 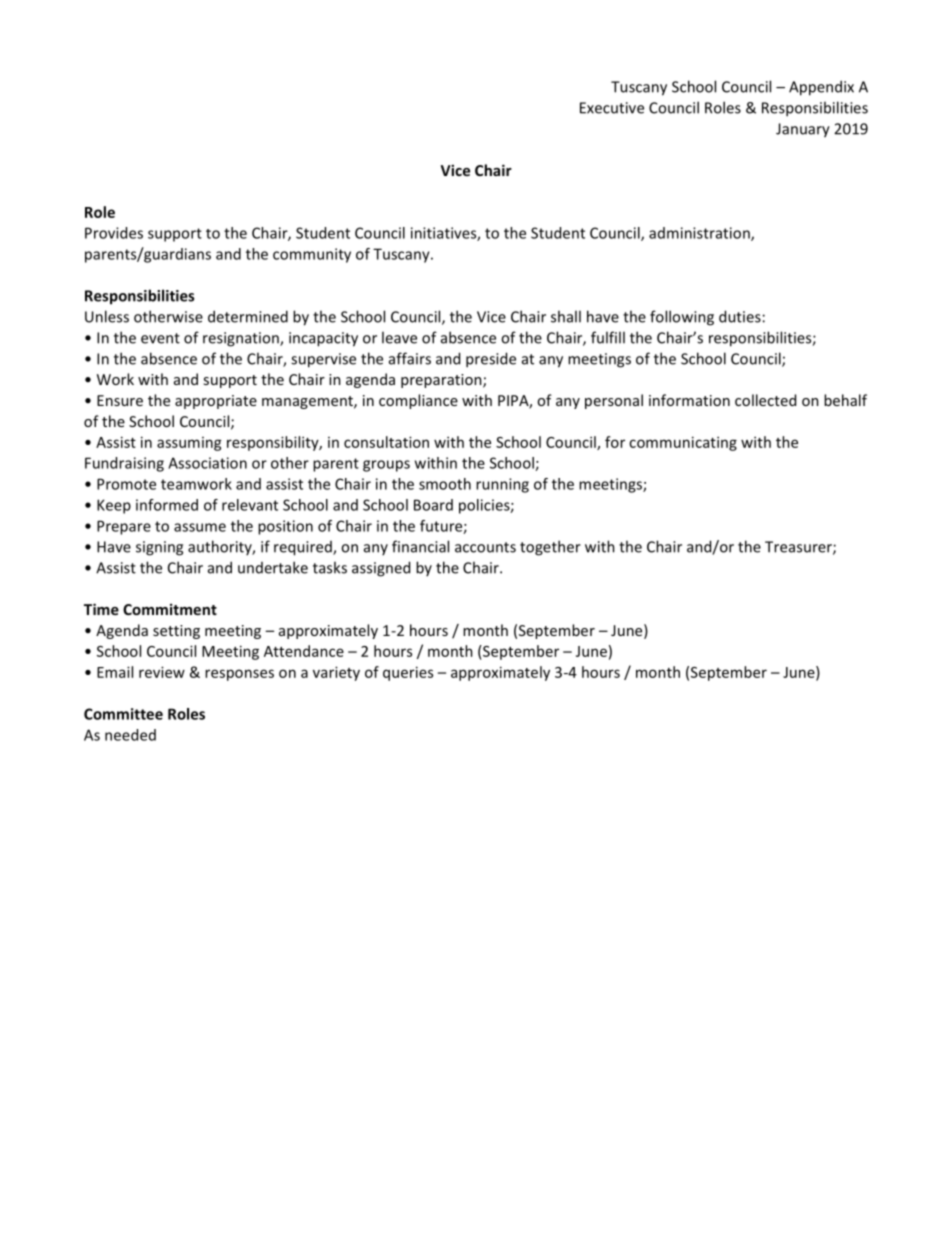 What do you see at coordinates (114, 233) in the image?
I see `Provides` at bounding box center [114, 233].
